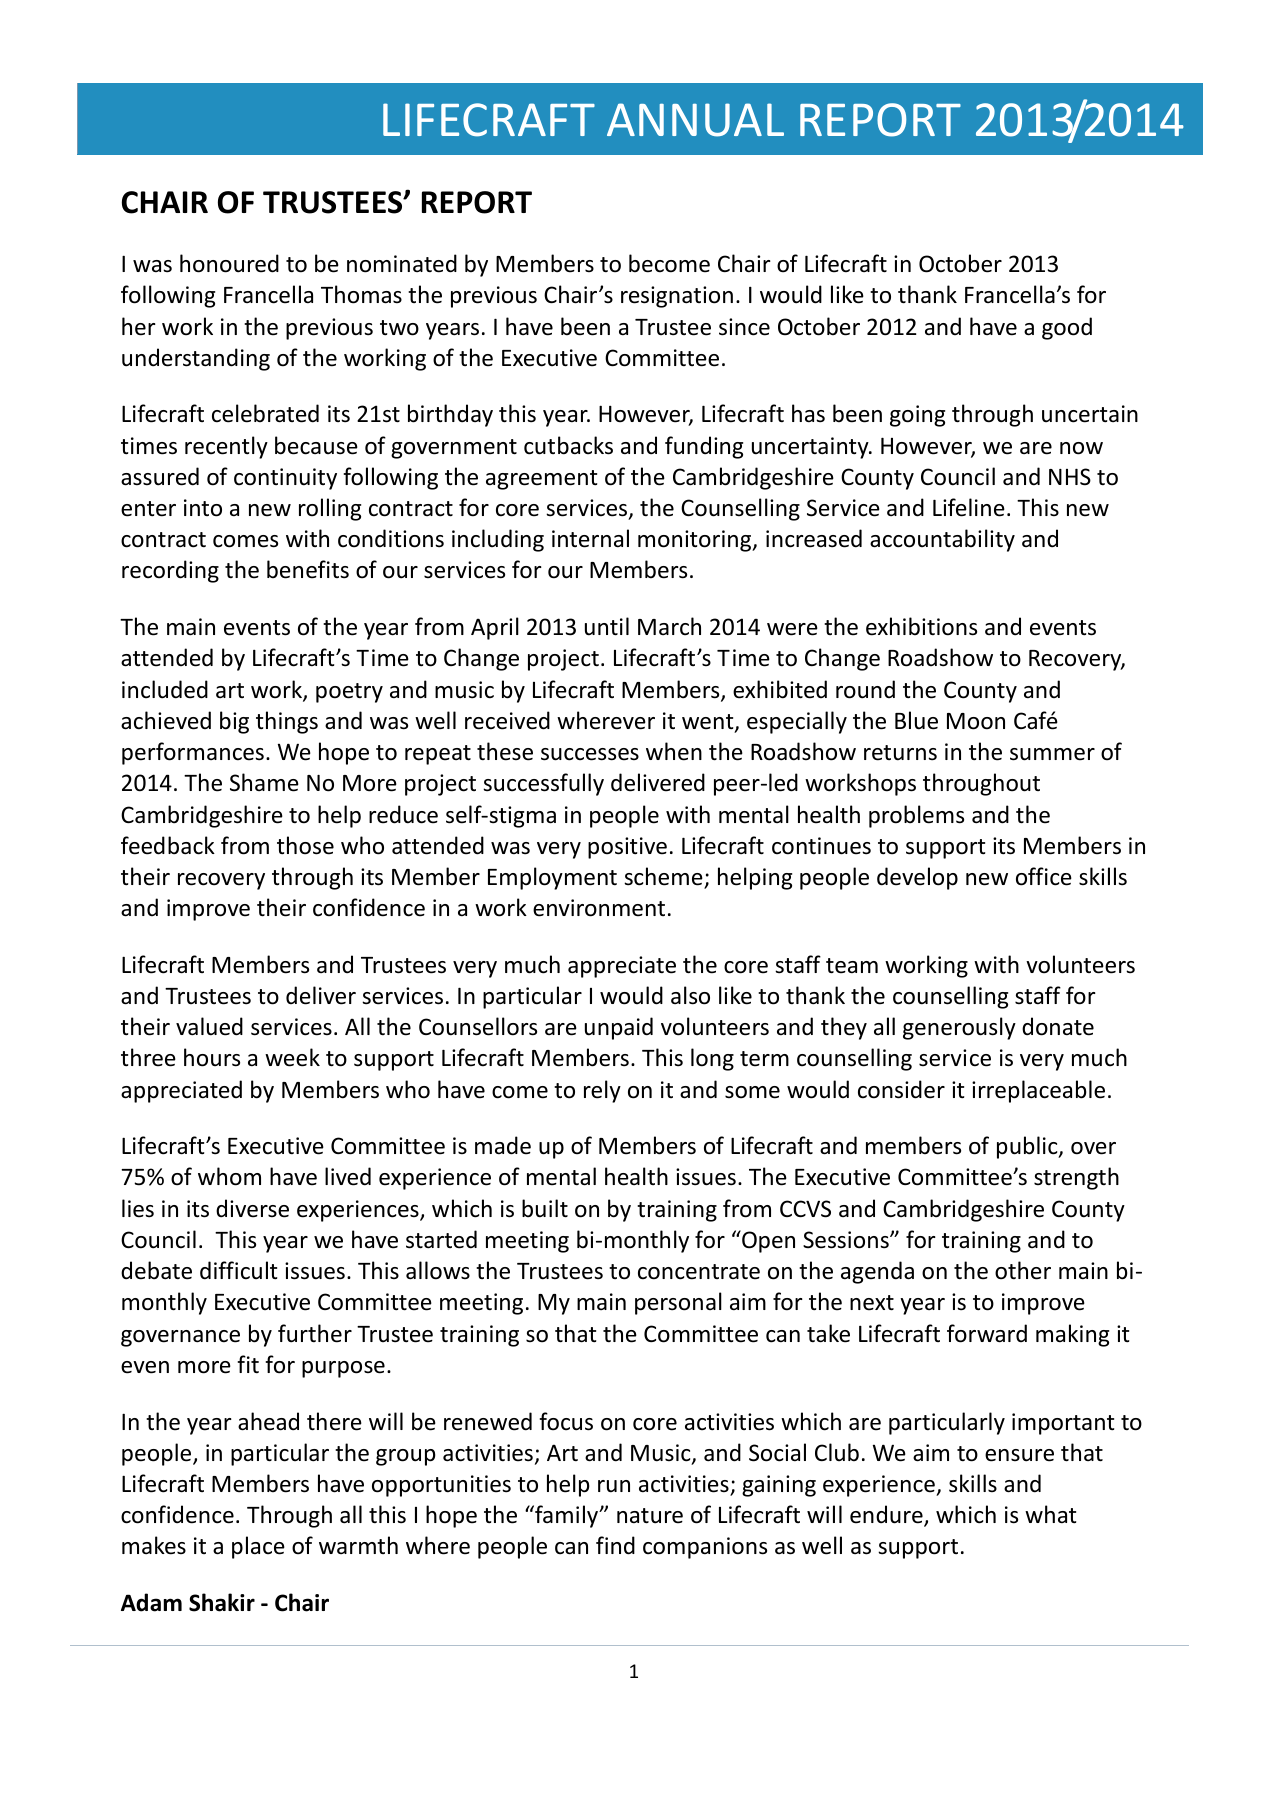 The width and height of the screenshot is (1268, 1793). Describe the element at coordinates (229, 263) in the screenshot. I see `honoured` at that location.
